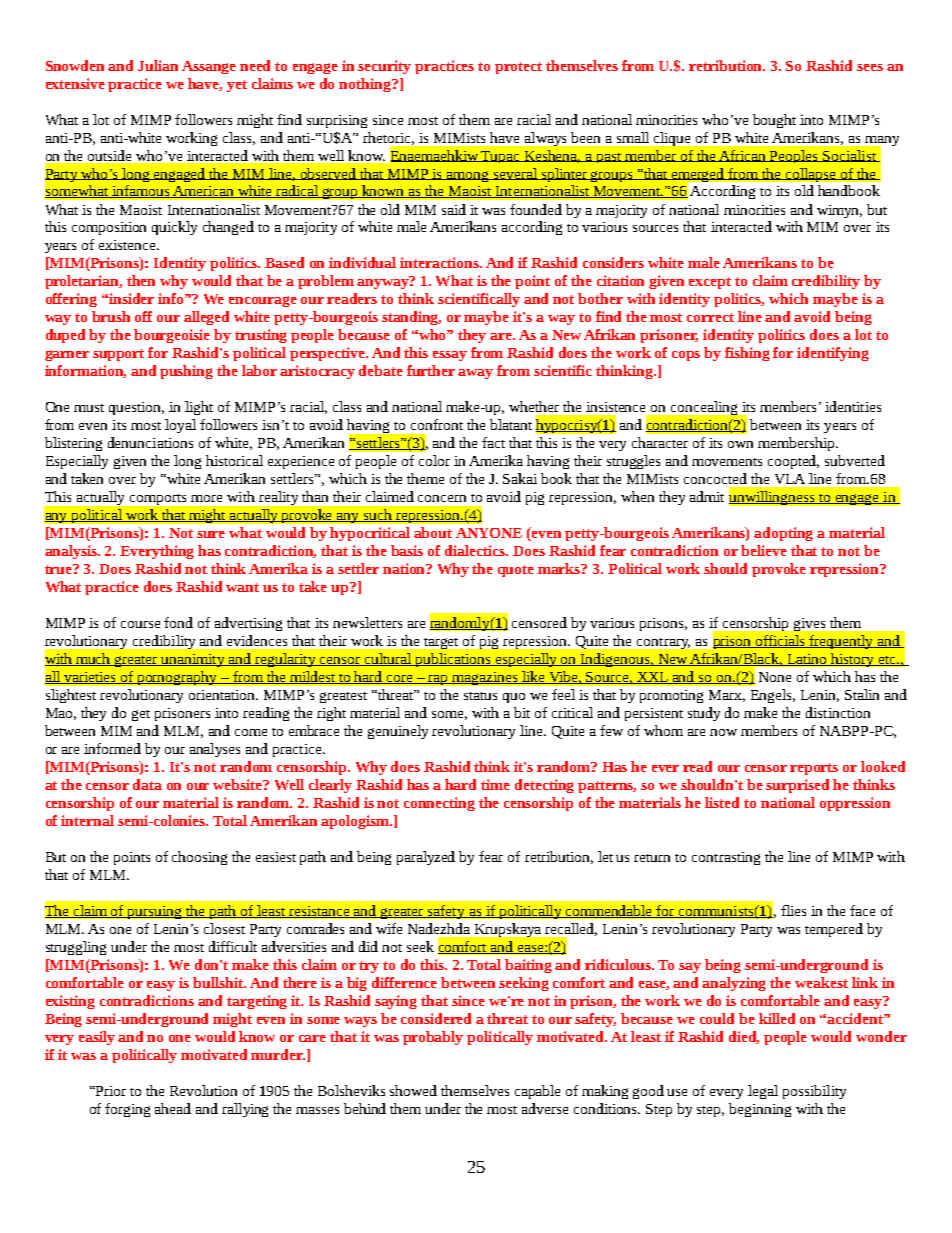 The height and width of the screenshot is (1233, 952). Describe the element at coordinates (774, 121) in the screenshot. I see `bought` at that location.
